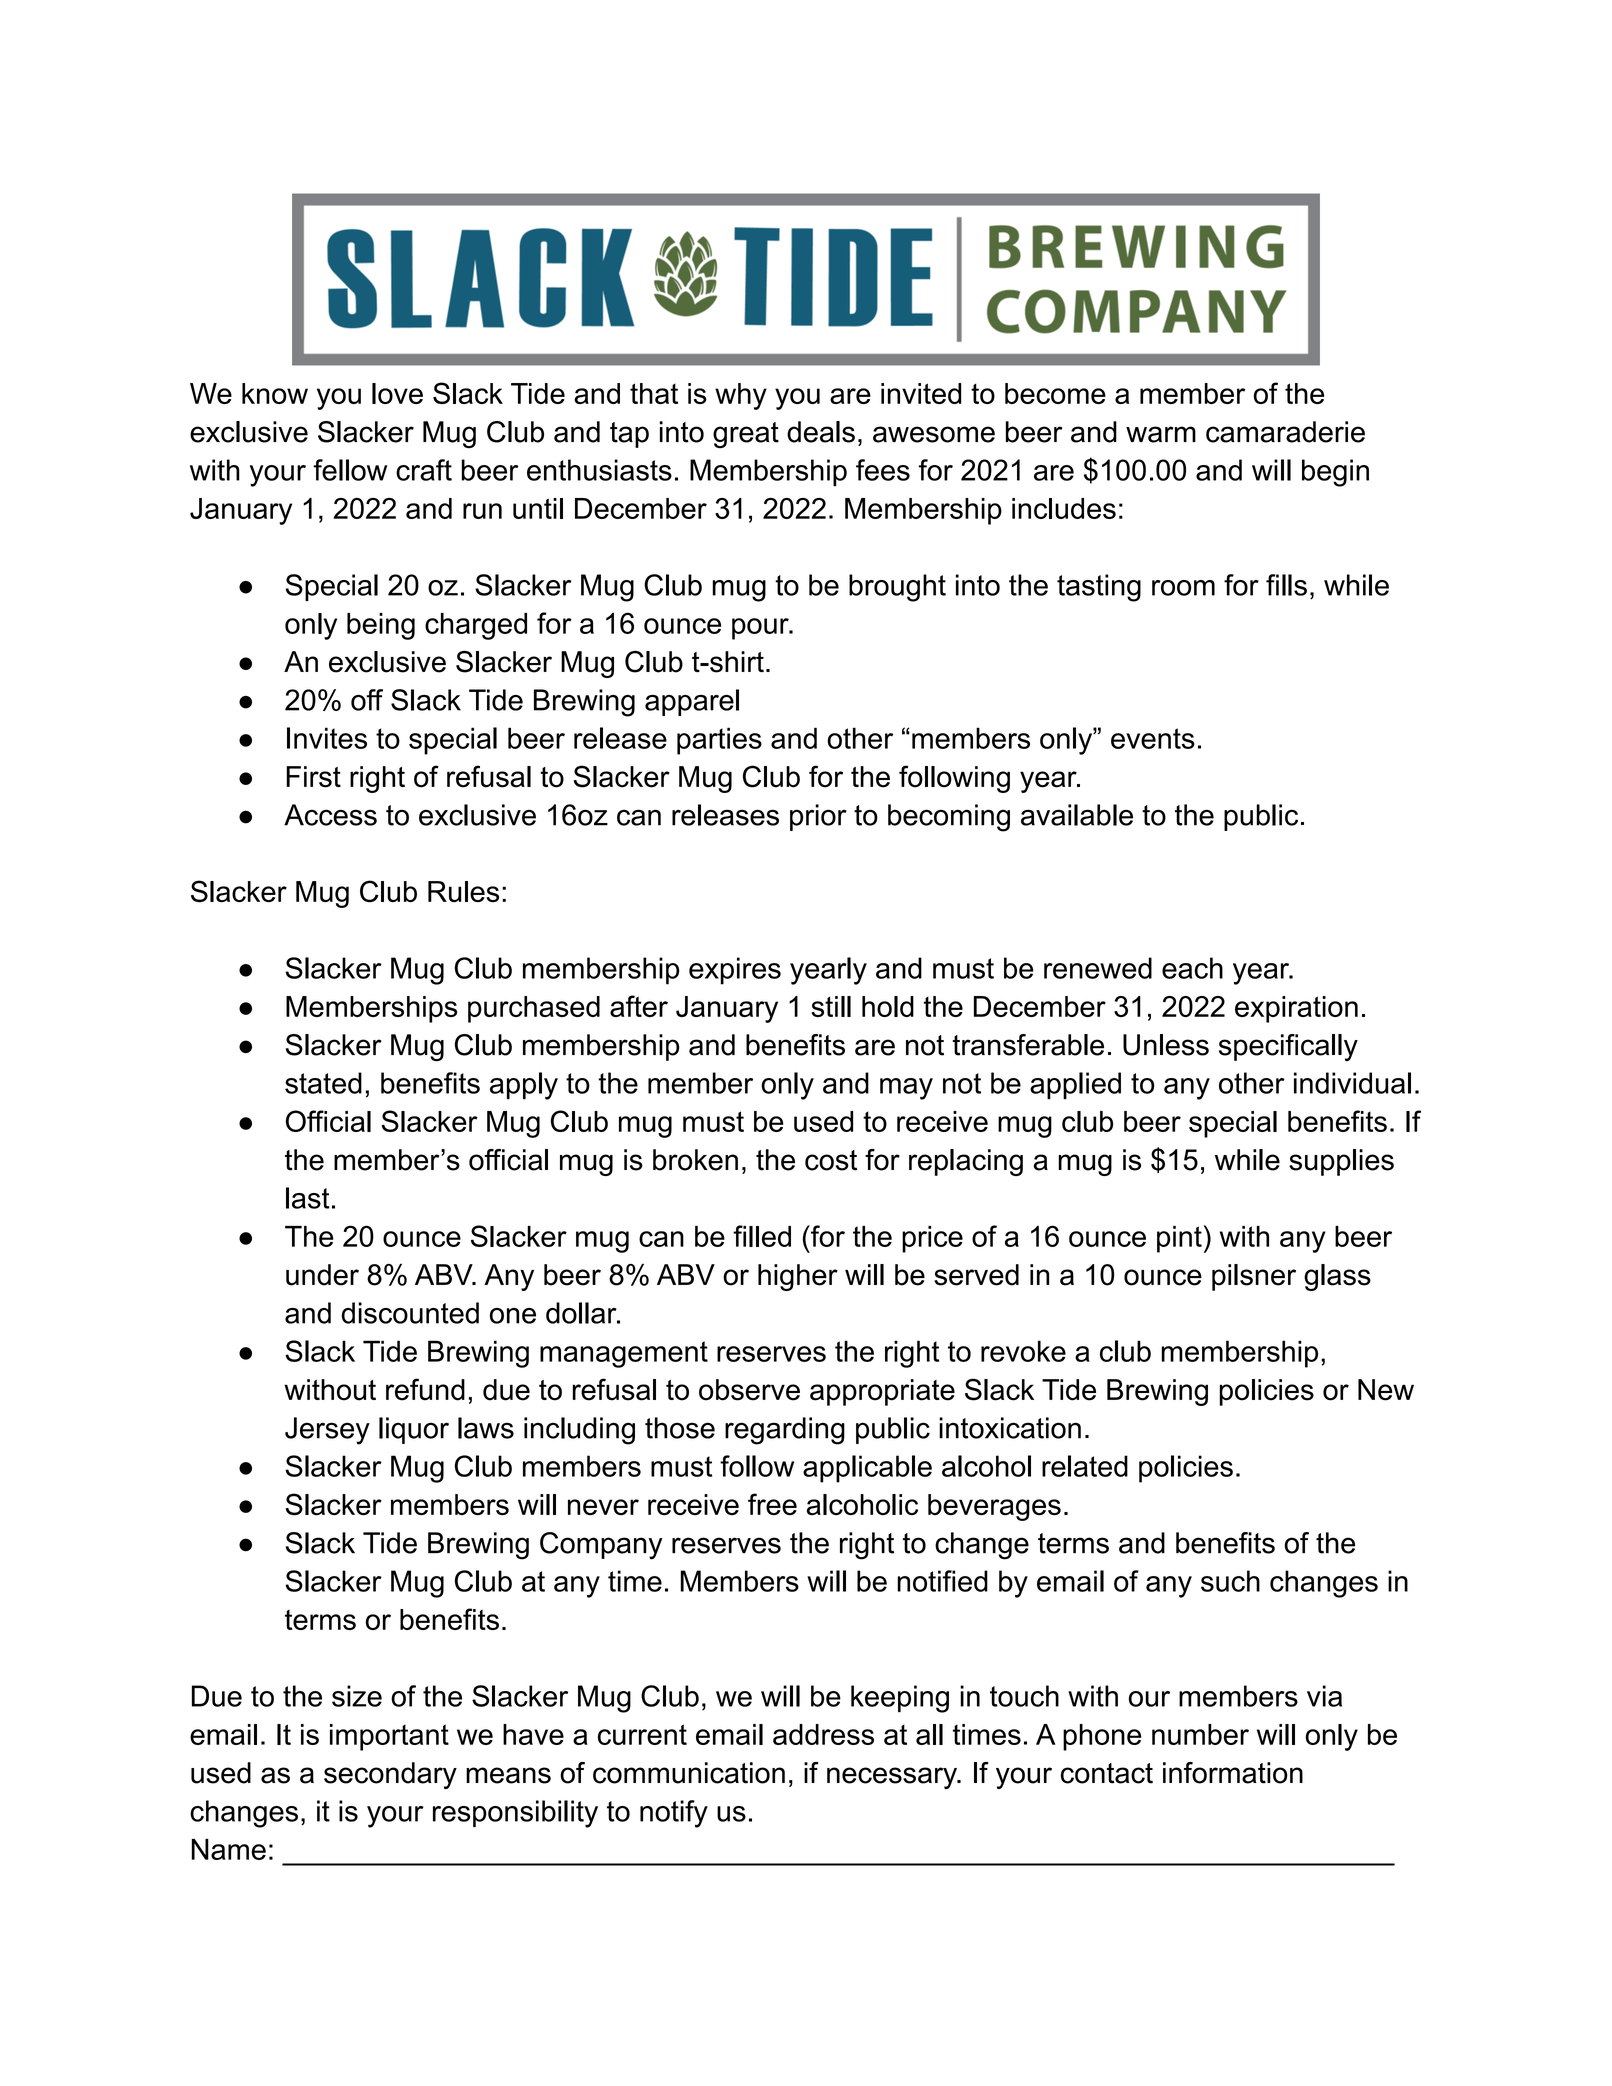 This screenshot has width=1612, height=2086. Describe the element at coordinates (350, 470) in the screenshot. I see `fellow` at that location.
